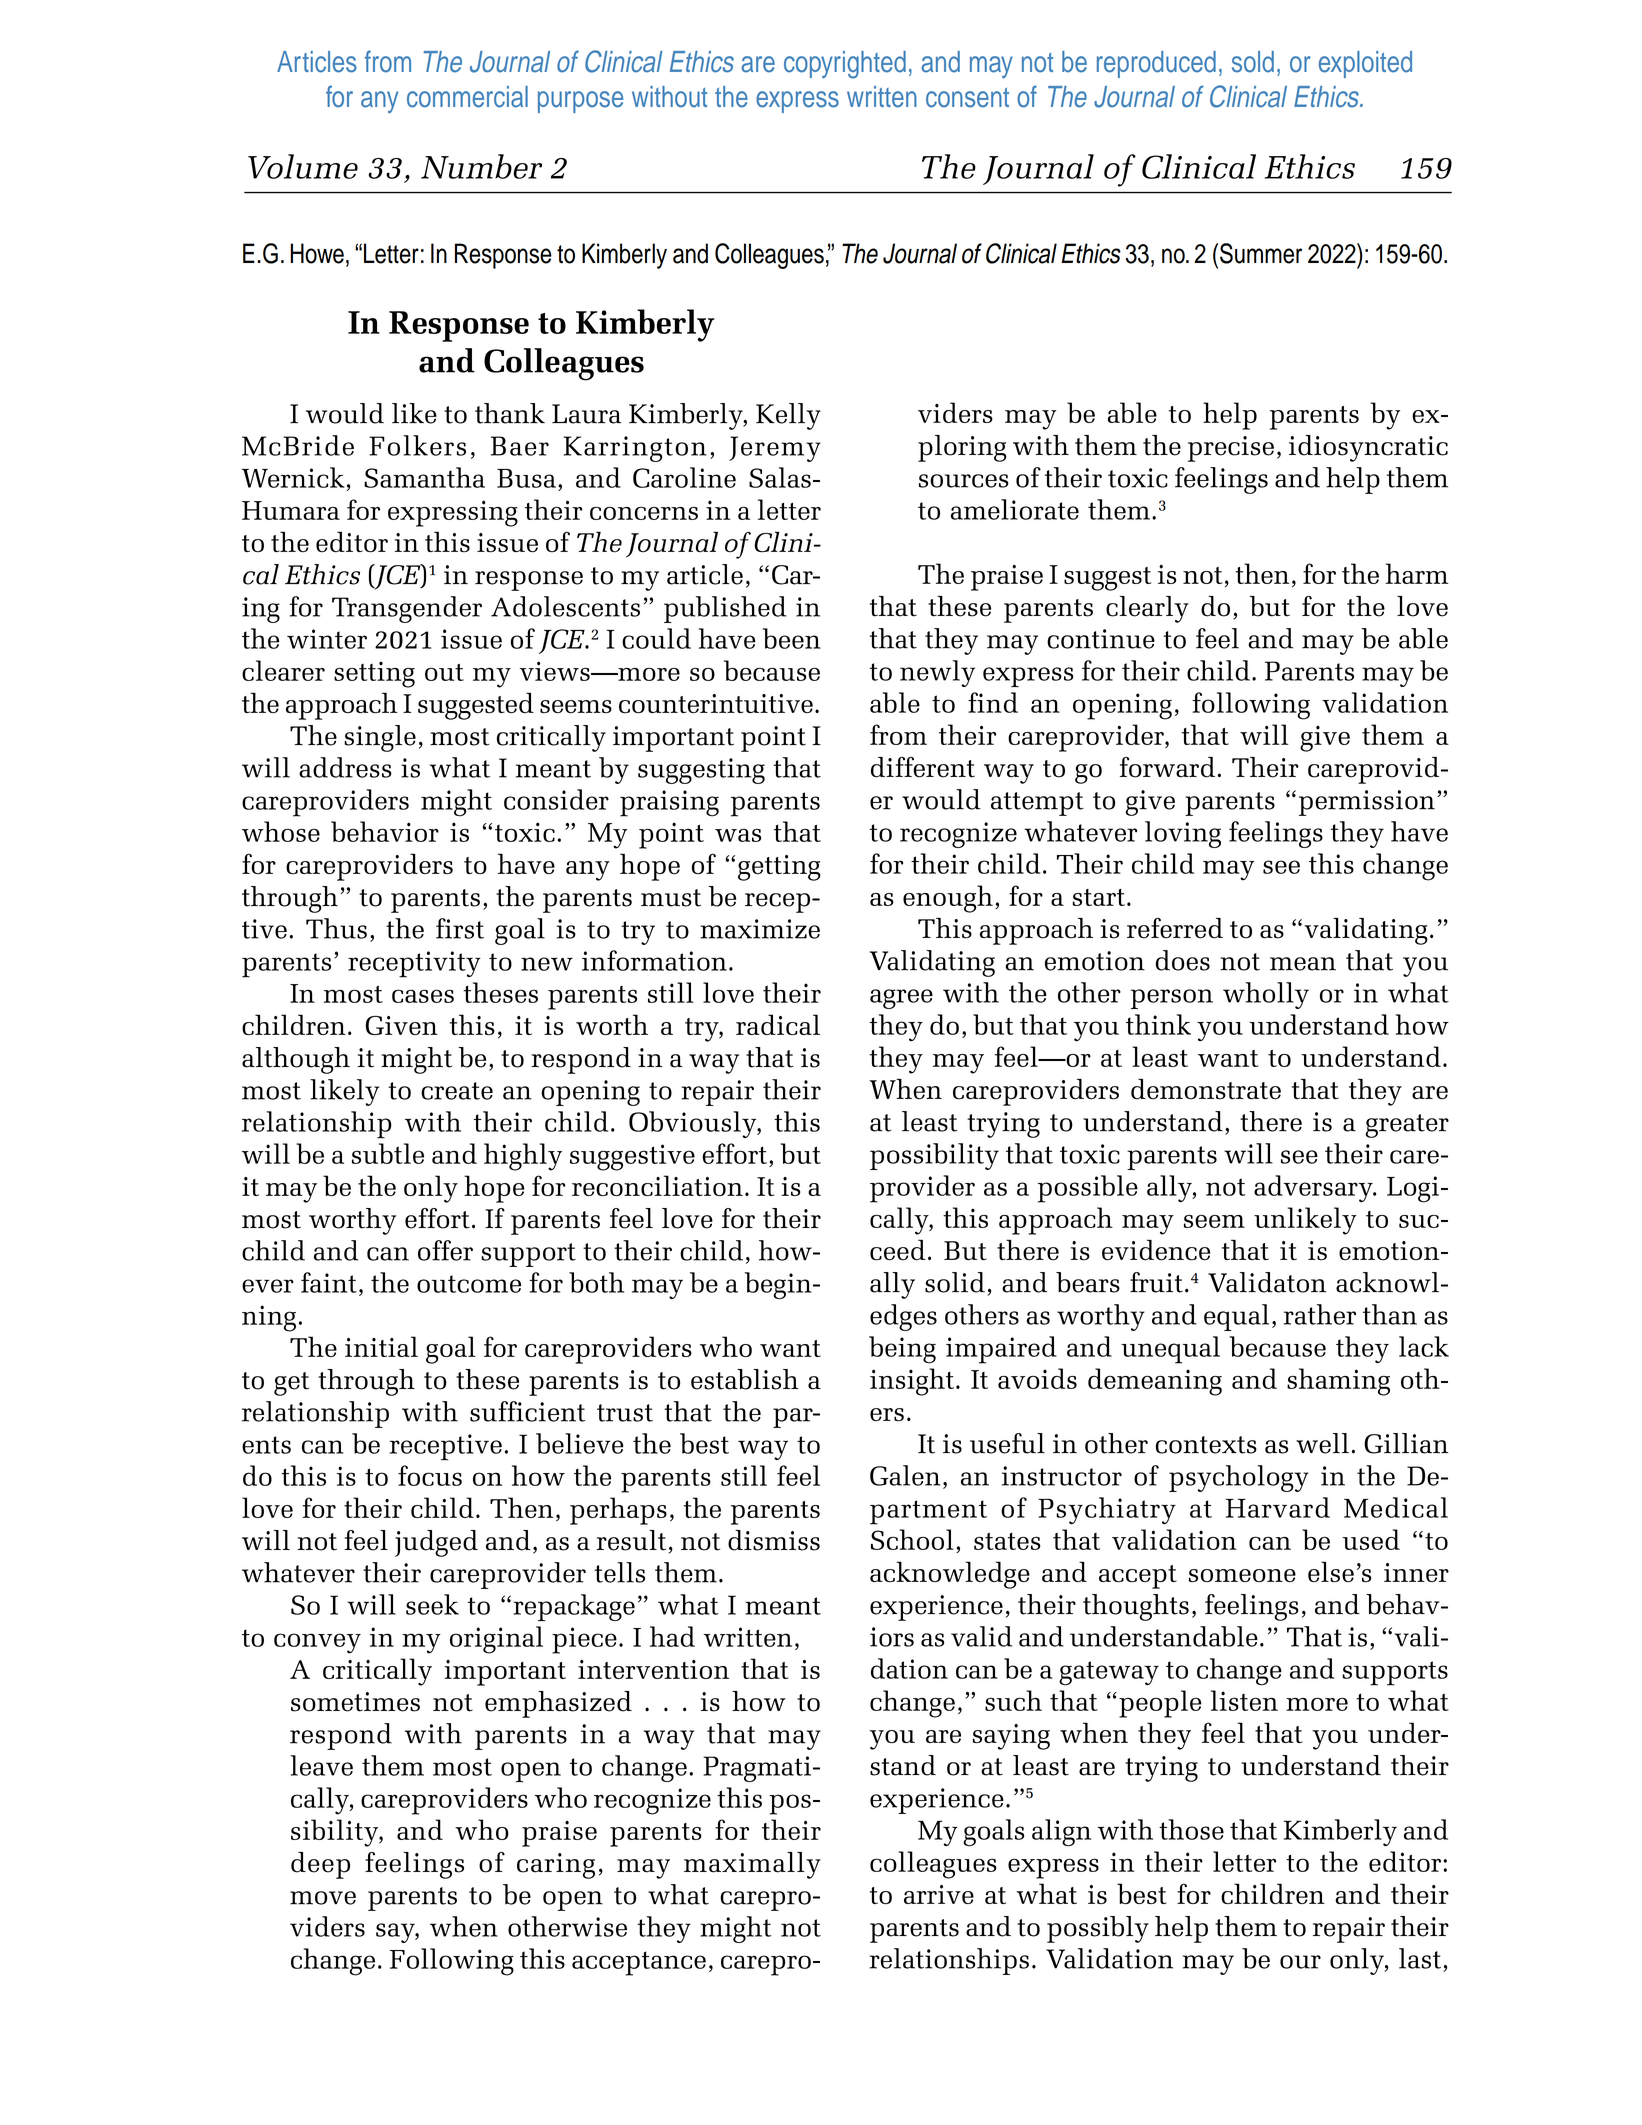 Image resolution: width=1642 pixels, height=2125 pixels. Describe the element at coordinates (845, 65) in the screenshot. I see `copyrighted` at that location.
